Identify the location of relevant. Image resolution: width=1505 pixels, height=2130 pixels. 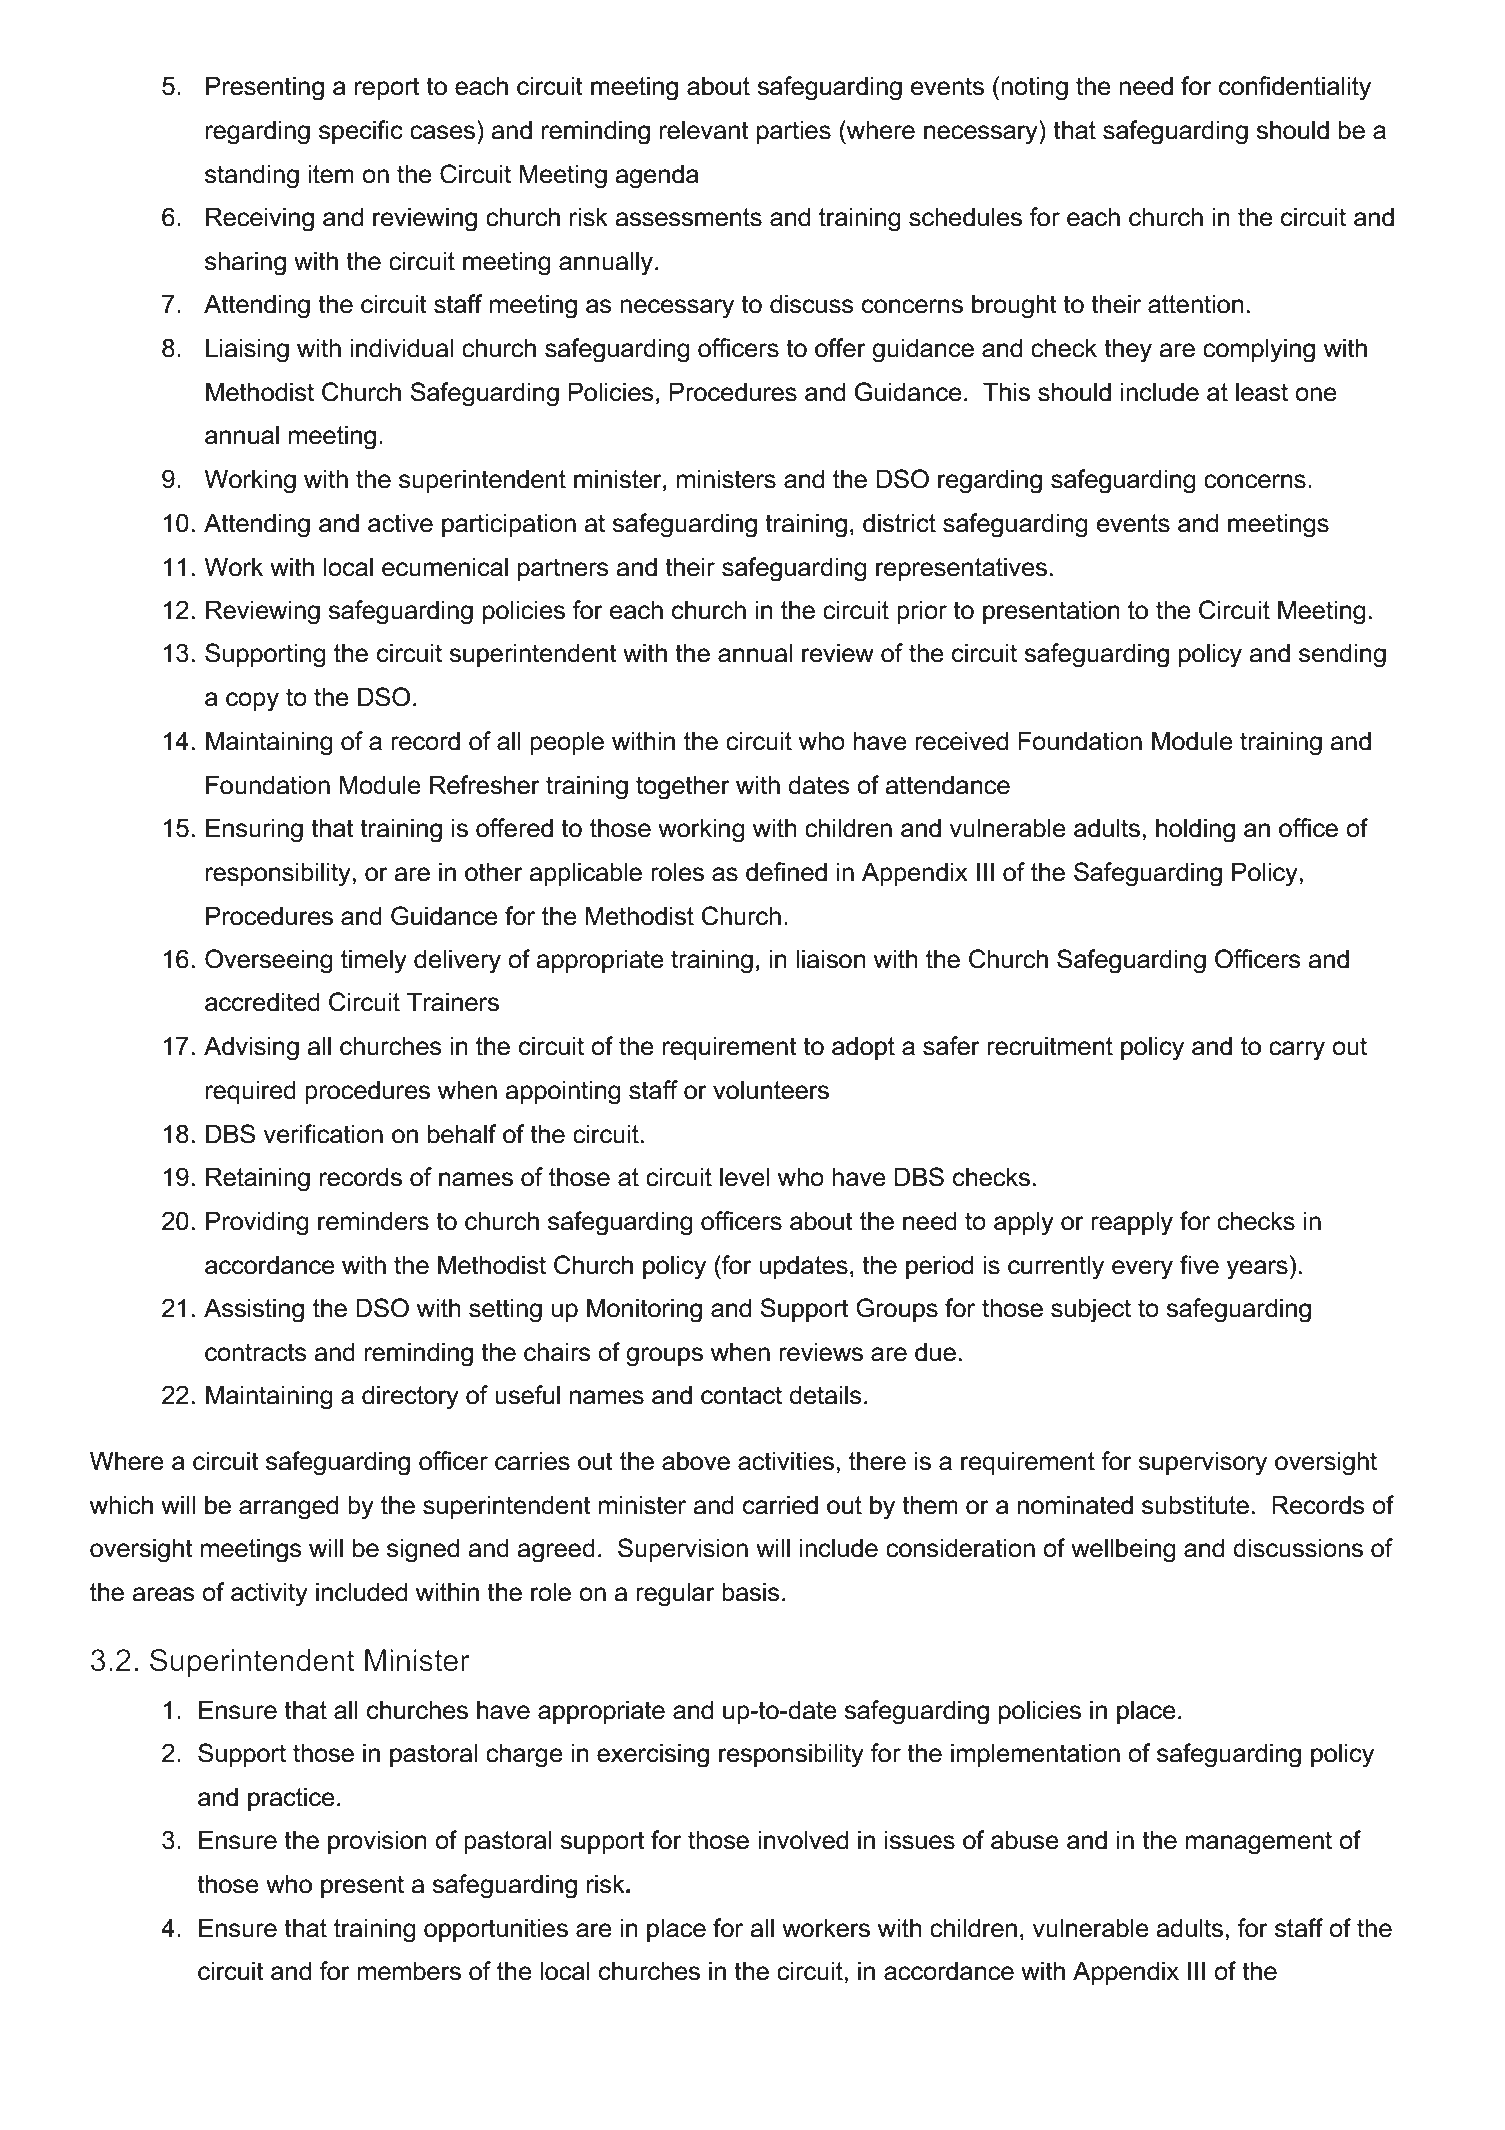
(704, 130).
